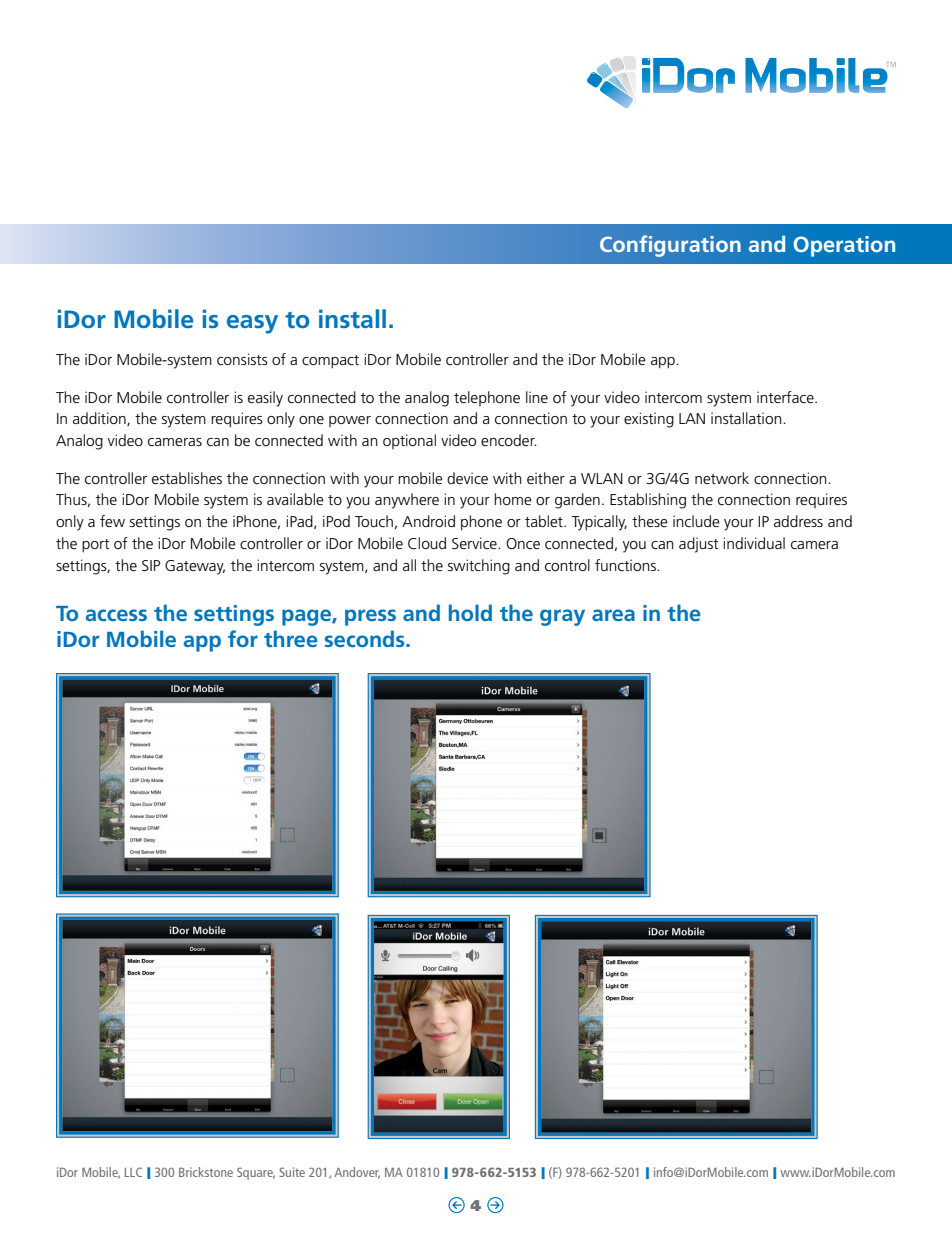 This image has height=1233, width=952. What do you see at coordinates (243, 638) in the image?
I see `for` at bounding box center [243, 638].
